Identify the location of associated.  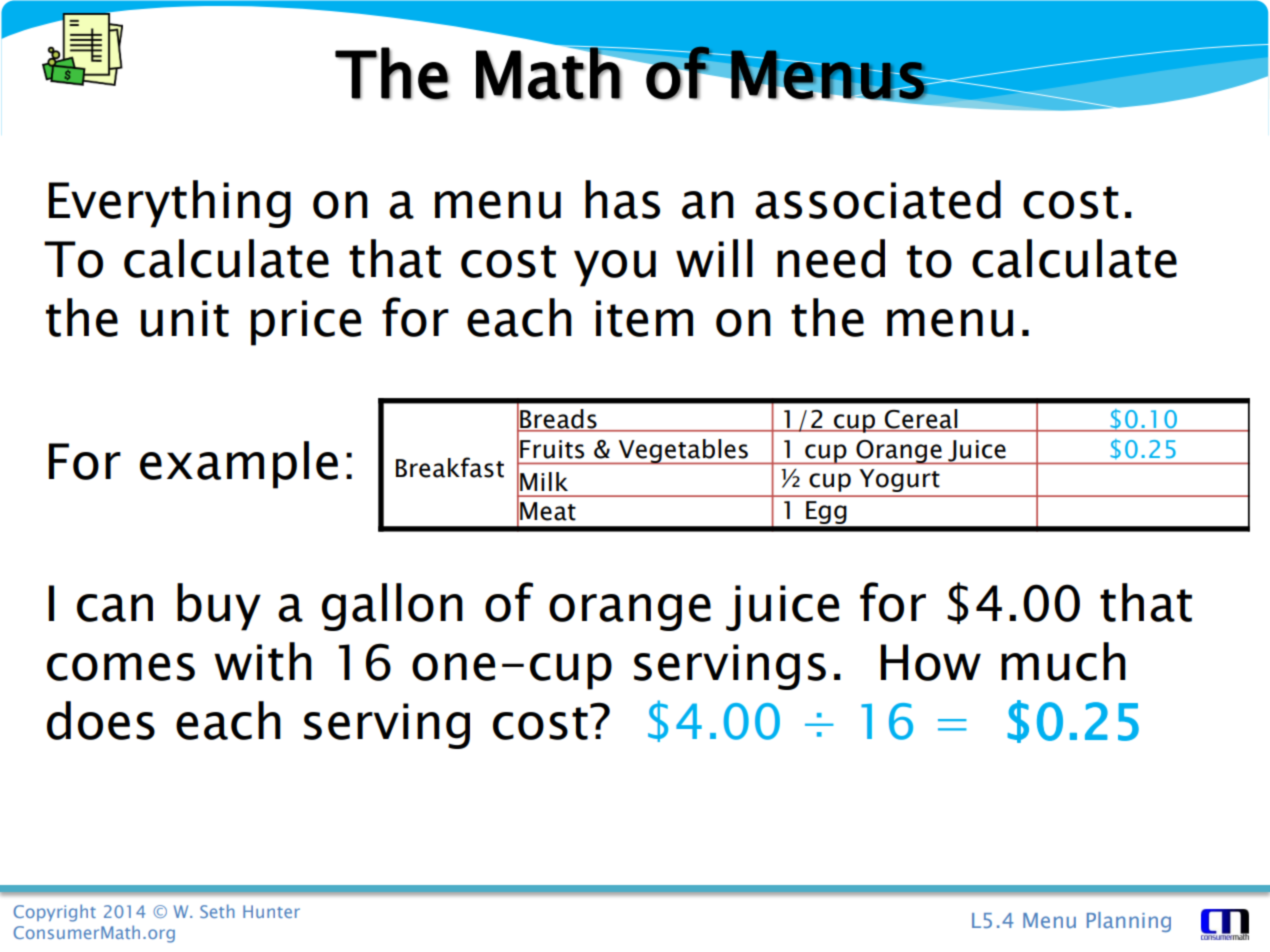
(878, 199).
